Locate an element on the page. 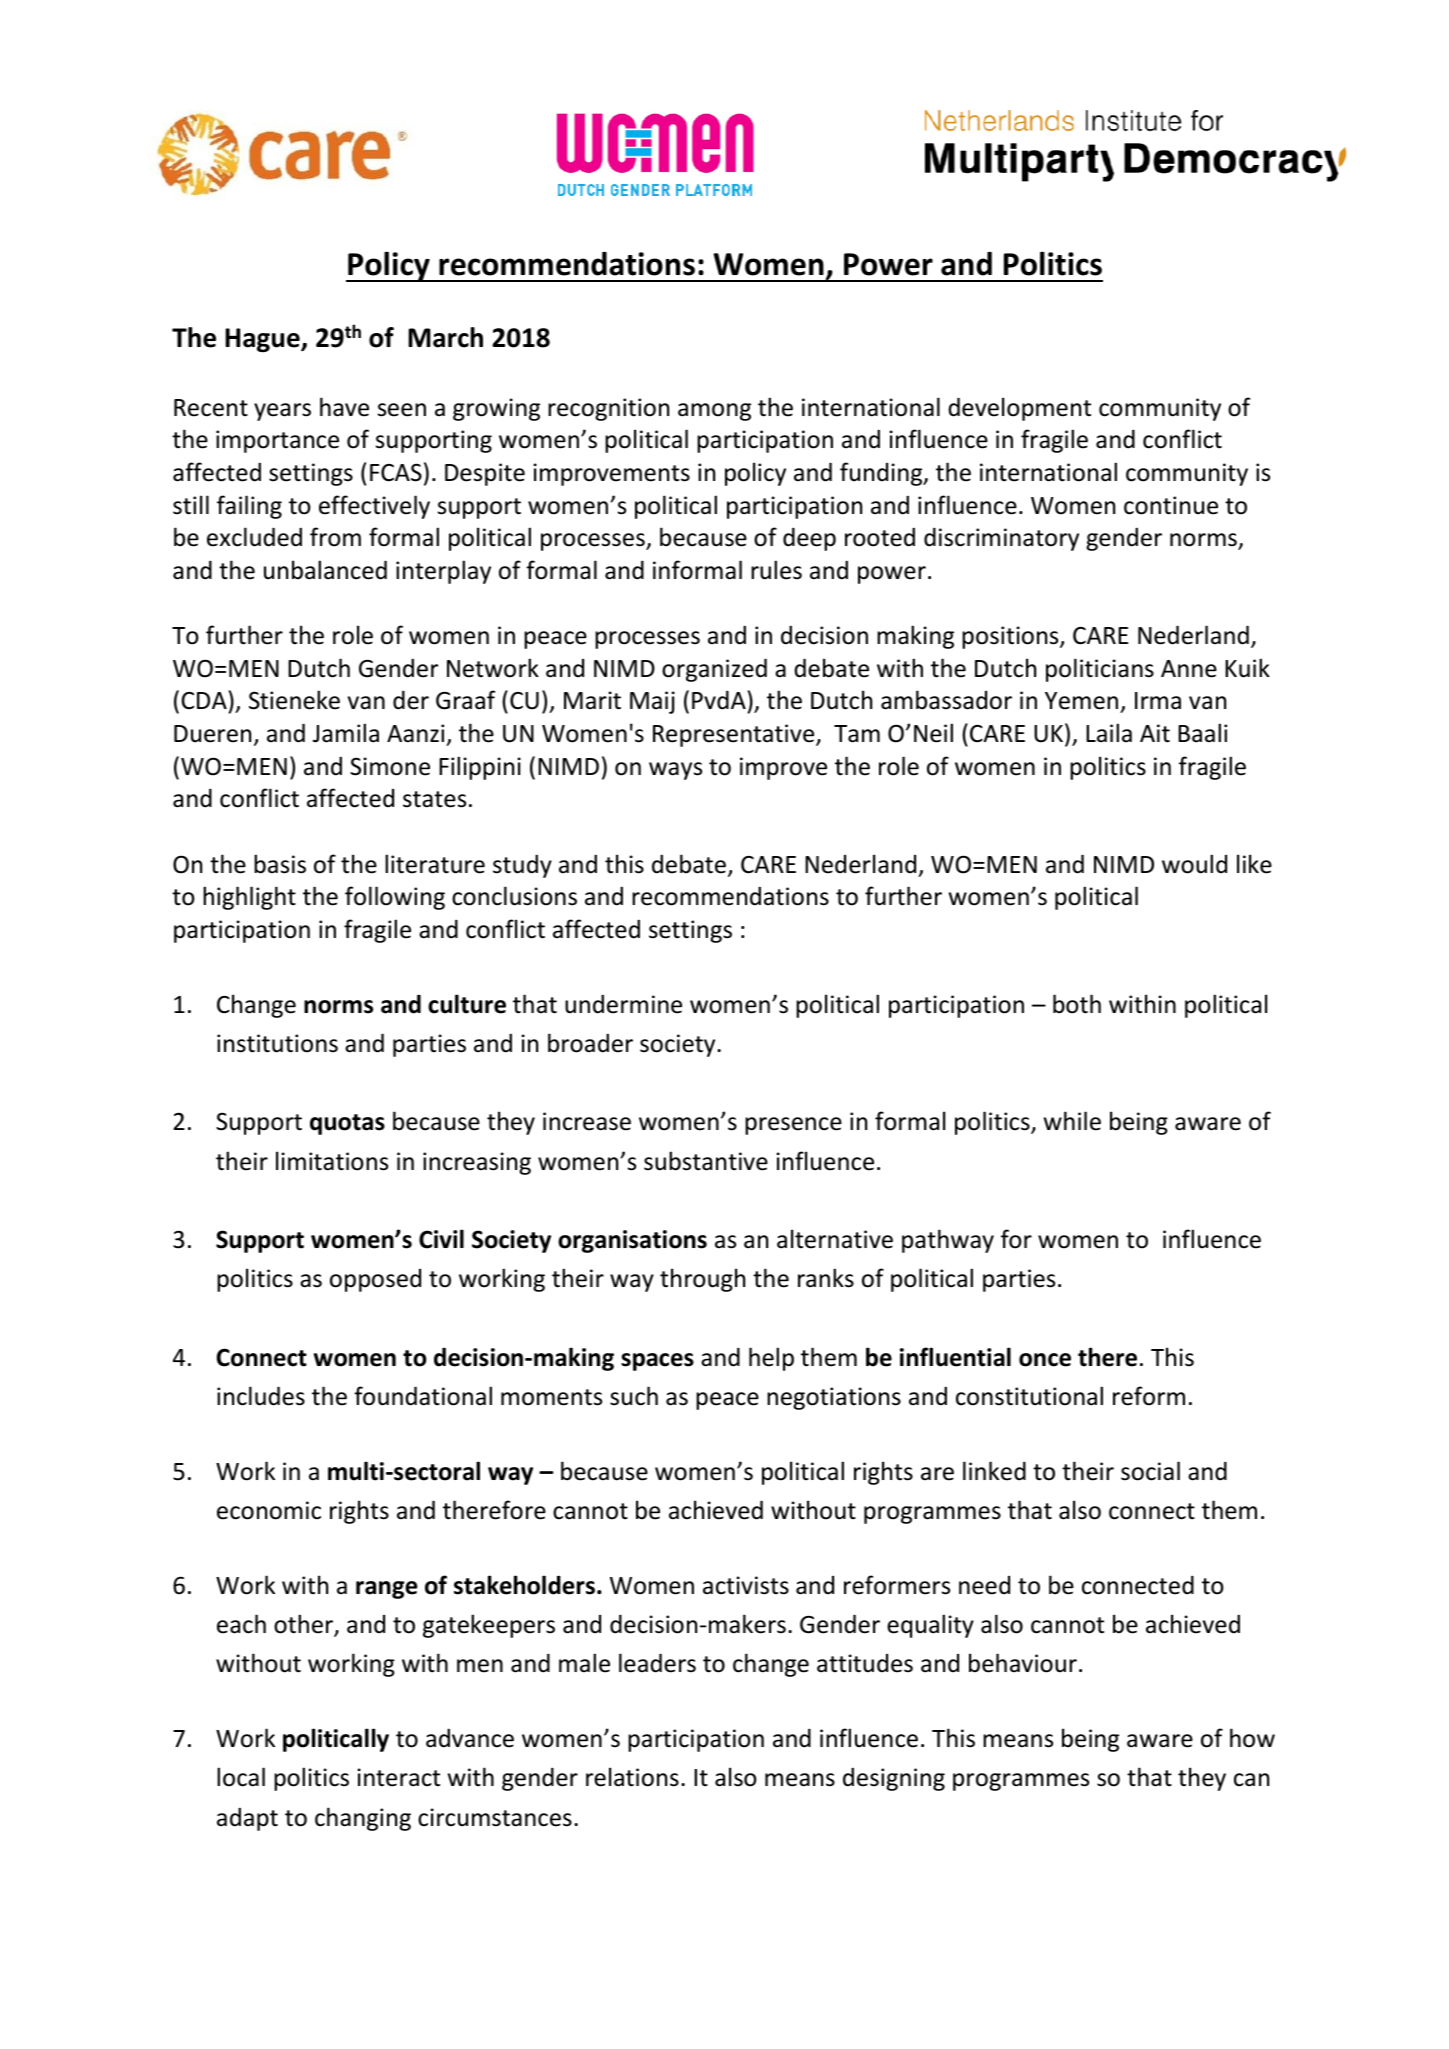  basis is located at coordinates (280, 864).
